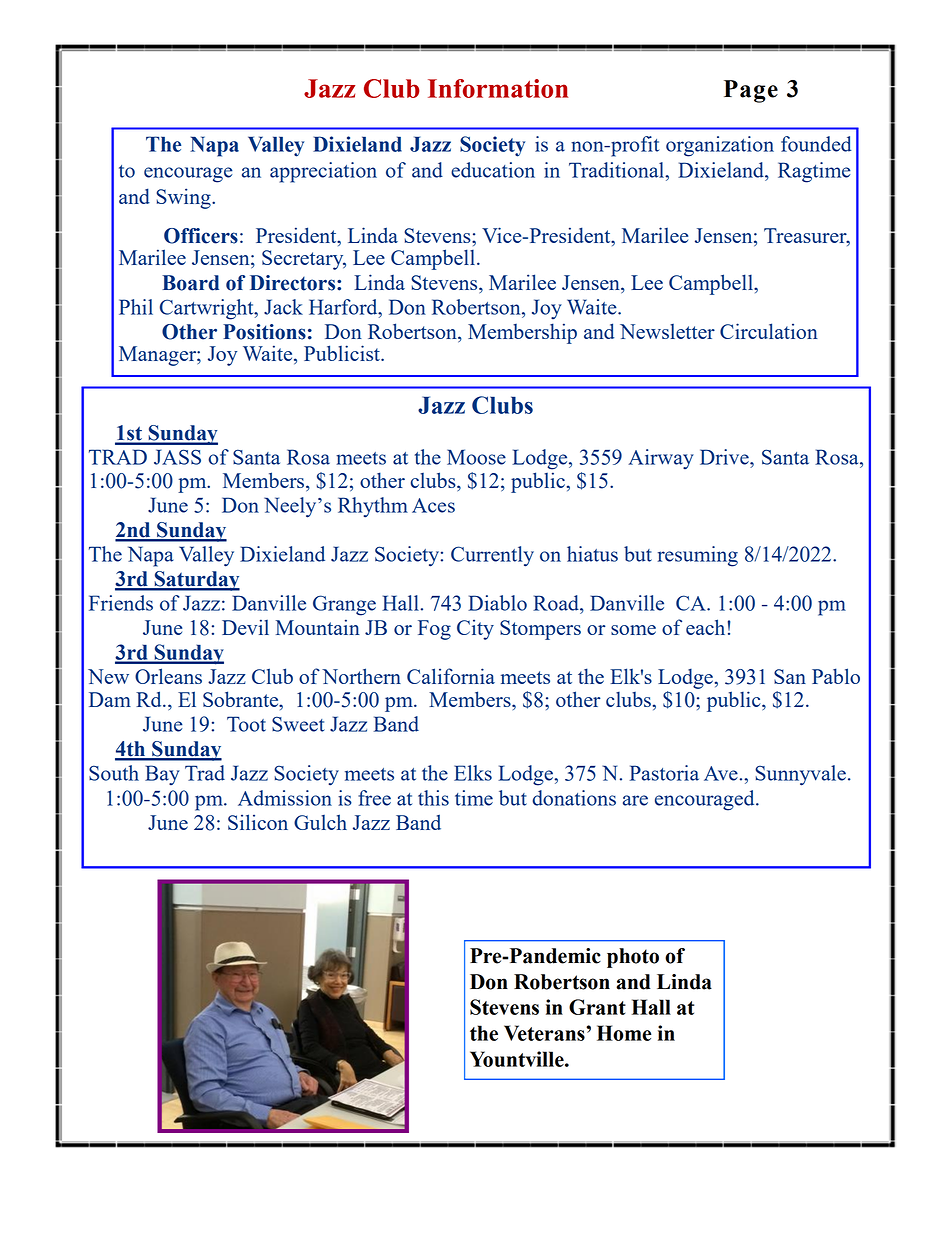  What do you see at coordinates (258, 822) in the screenshot?
I see `Silicon` at bounding box center [258, 822].
